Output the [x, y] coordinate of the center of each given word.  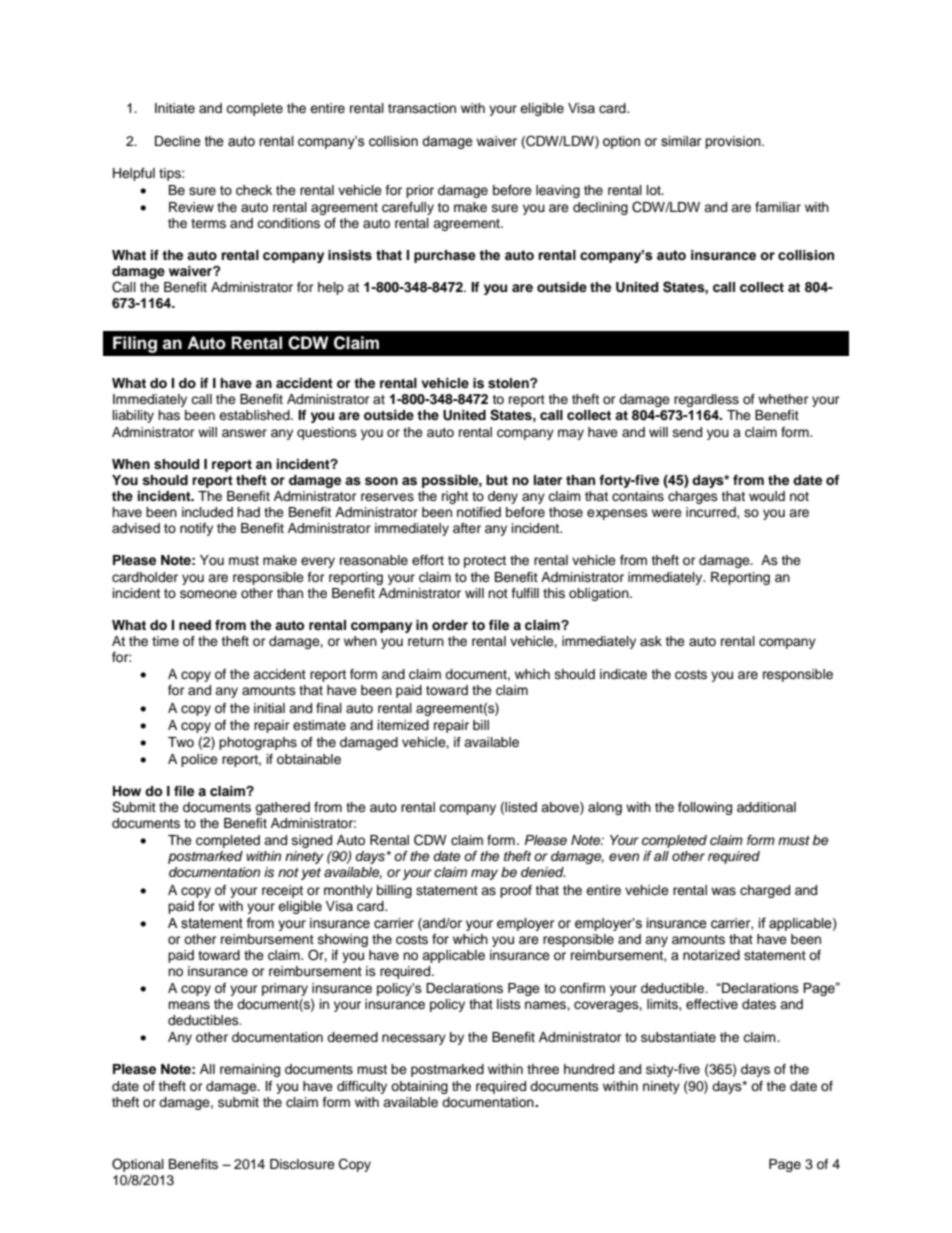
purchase [445, 256]
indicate [623, 674]
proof [516, 891]
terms [208, 223]
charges [693, 497]
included [207, 512]
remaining [250, 1070]
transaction [422, 108]
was [723, 891]
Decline [178, 141]
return [426, 641]
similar [681, 141]
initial [269, 708]
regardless [706, 400]
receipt [282, 891]
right [455, 497]
